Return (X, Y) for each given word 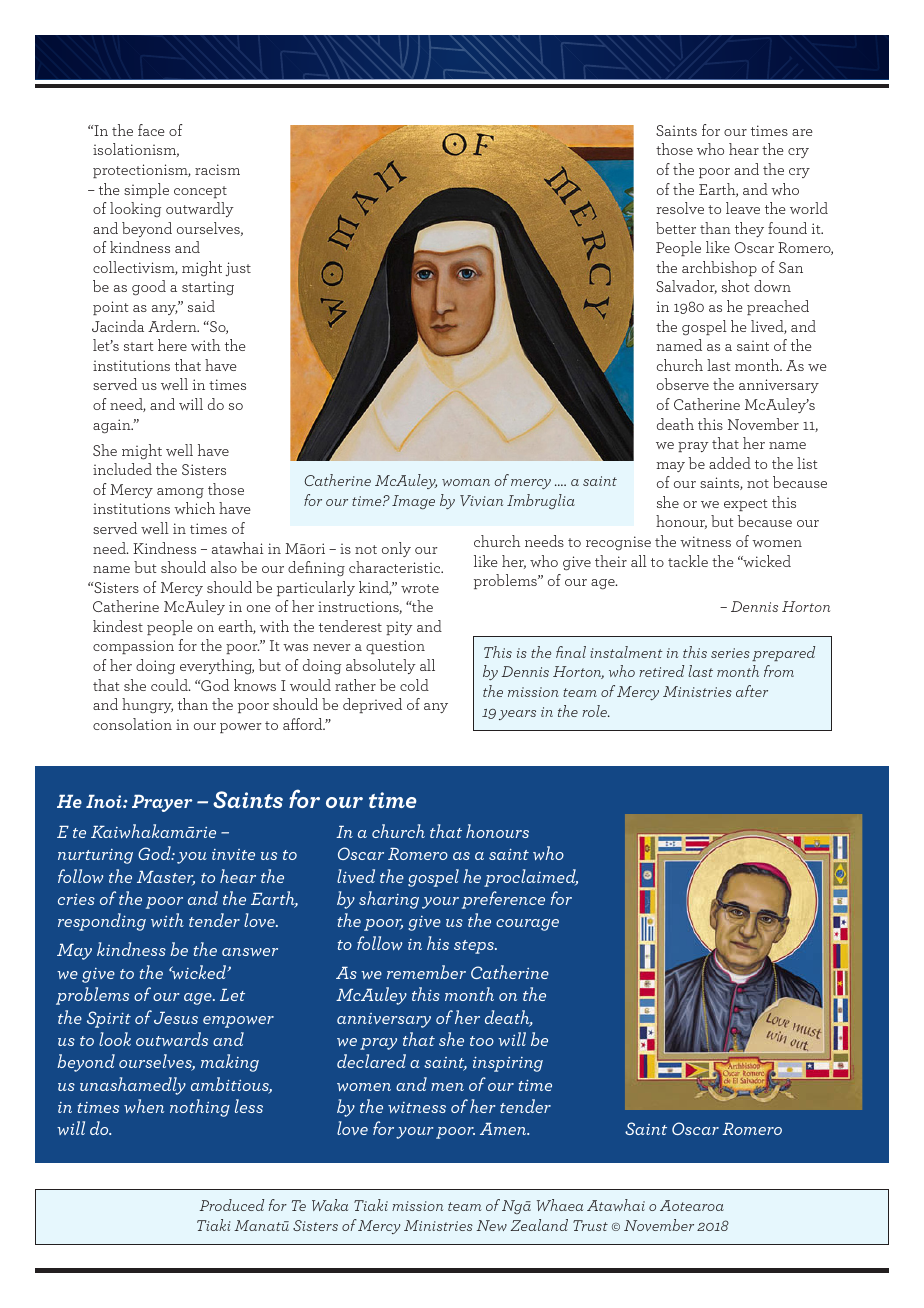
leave (743, 208)
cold (414, 685)
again (113, 426)
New (491, 1225)
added (730, 463)
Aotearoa (692, 1205)
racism (217, 169)
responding (102, 922)
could (170, 685)
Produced (231, 1205)
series (730, 653)
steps (475, 947)
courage (527, 925)
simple (146, 190)
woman (466, 482)
